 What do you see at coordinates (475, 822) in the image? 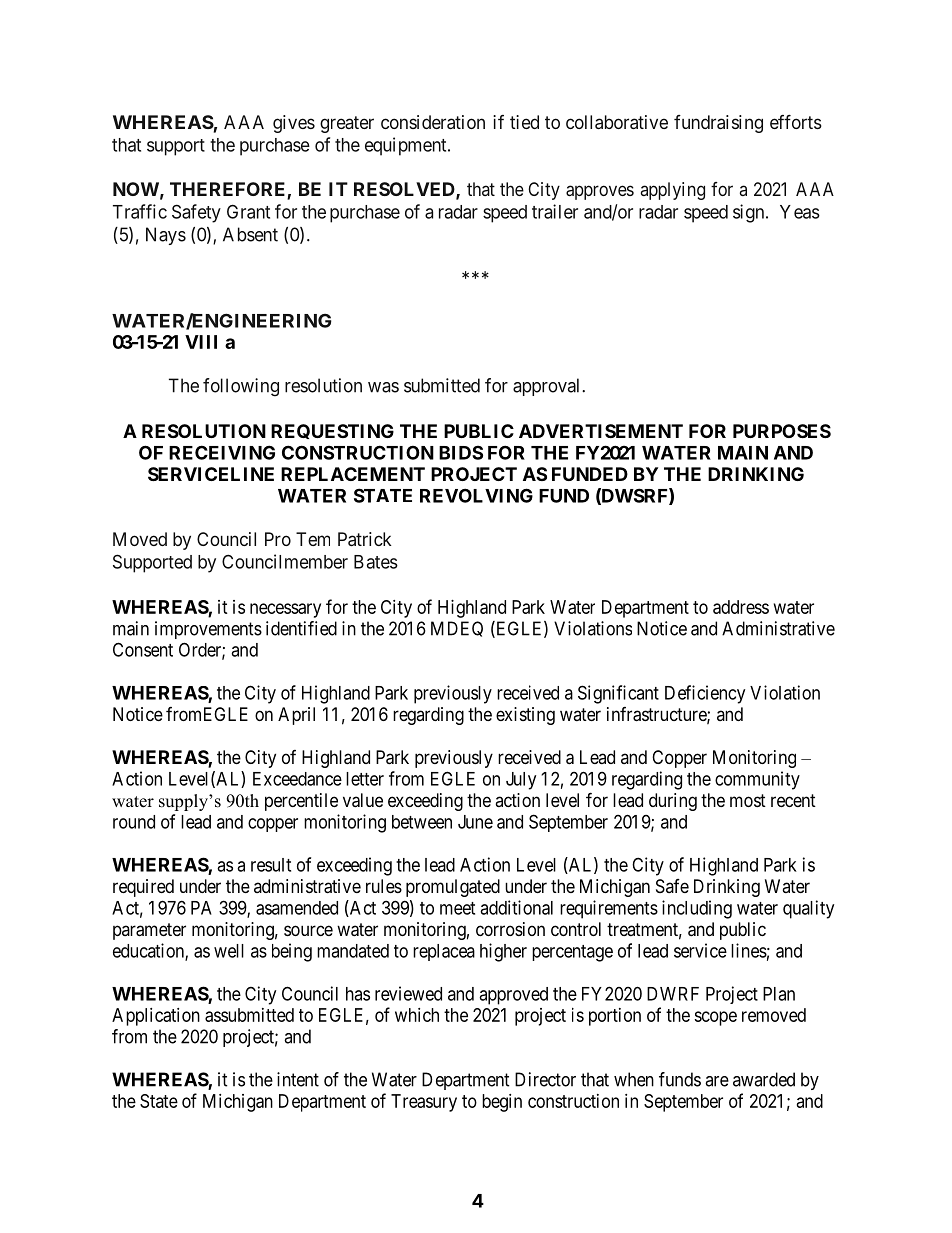
I see `June` at bounding box center [475, 822].
